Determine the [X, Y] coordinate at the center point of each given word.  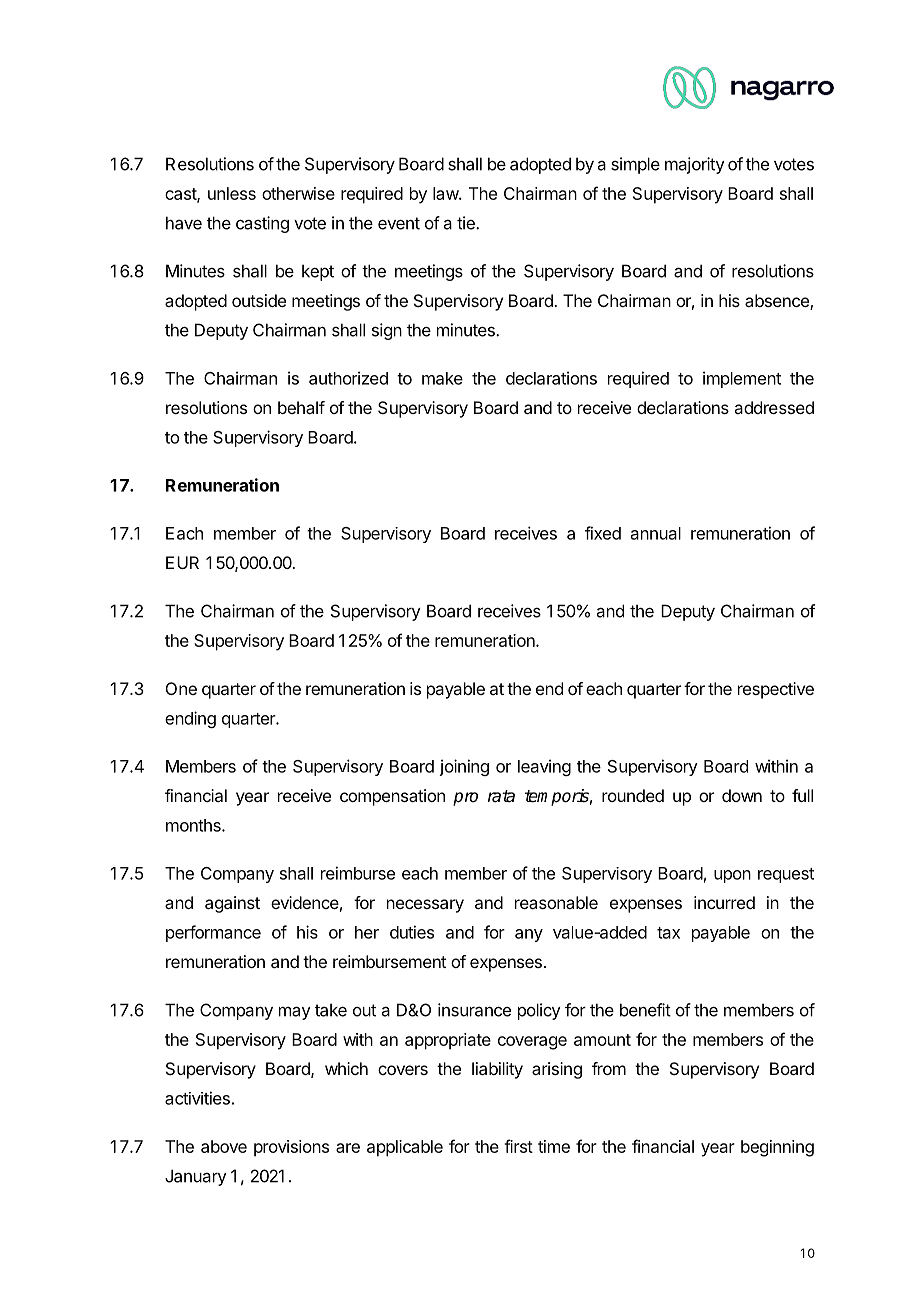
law [446, 193]
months [194, 825]
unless [232, 193]
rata [501, 796]
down [742, 795]
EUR [182, 562]
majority [695, 165]
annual [656, 533]
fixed [603, 533]
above [224, 1146]
